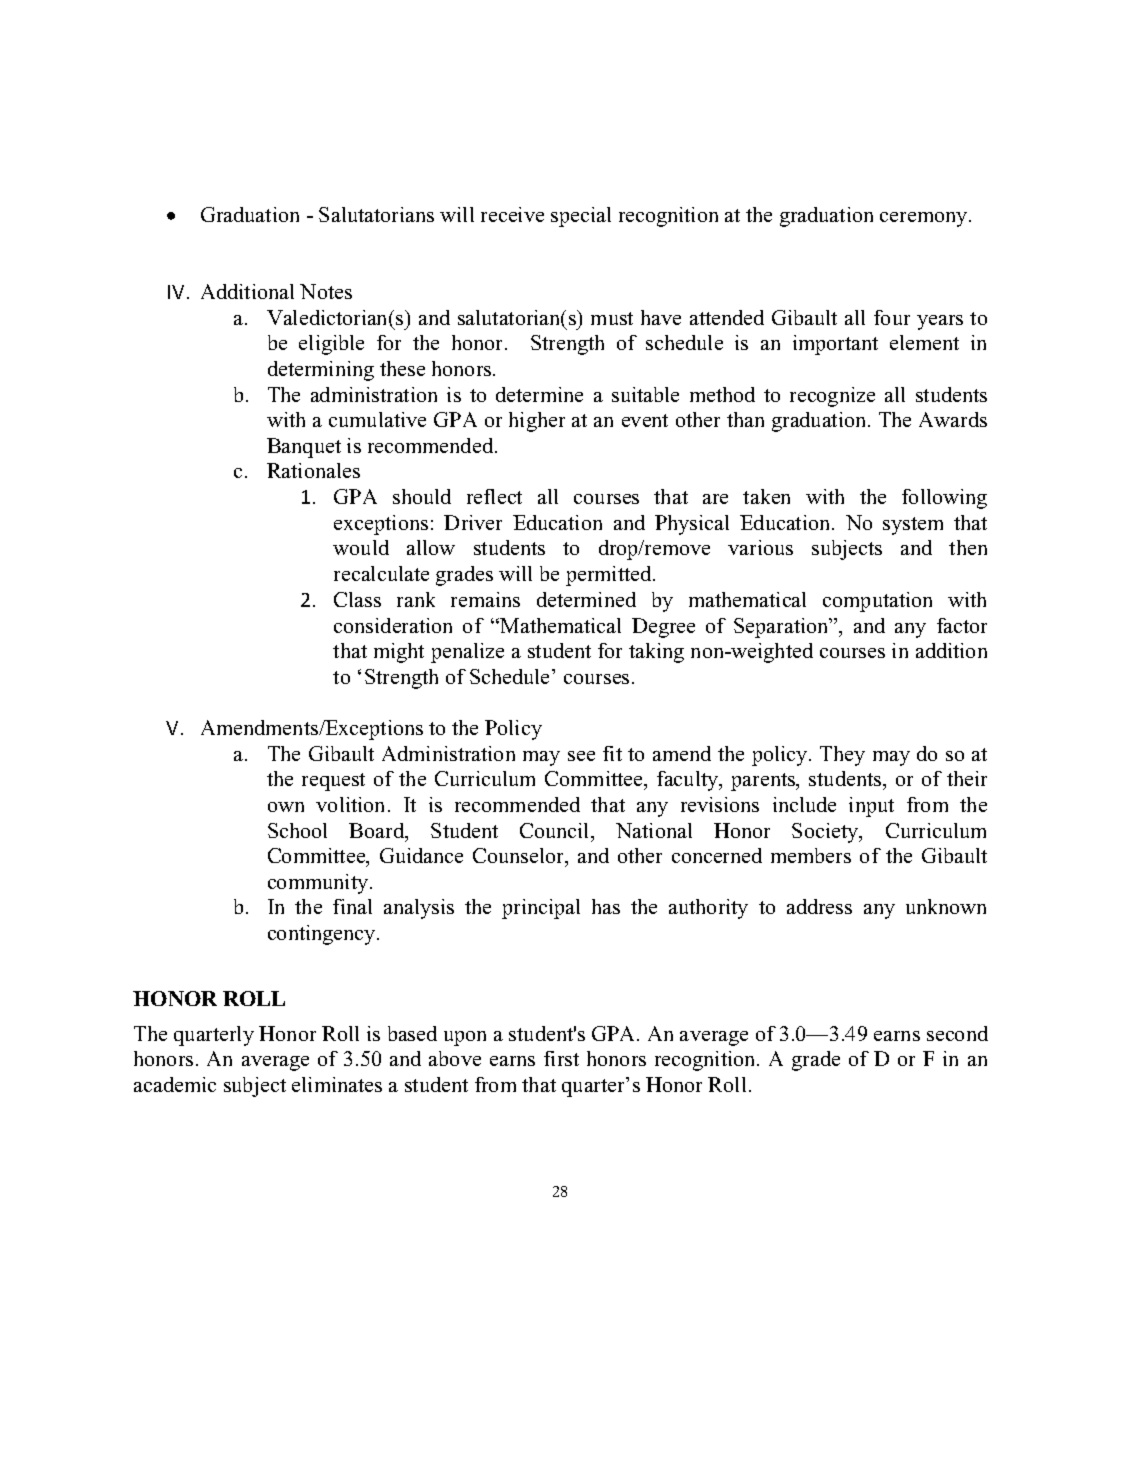 This screenshot has width=1135, height=1468. I want to click on Notes, so click(326, 291).
